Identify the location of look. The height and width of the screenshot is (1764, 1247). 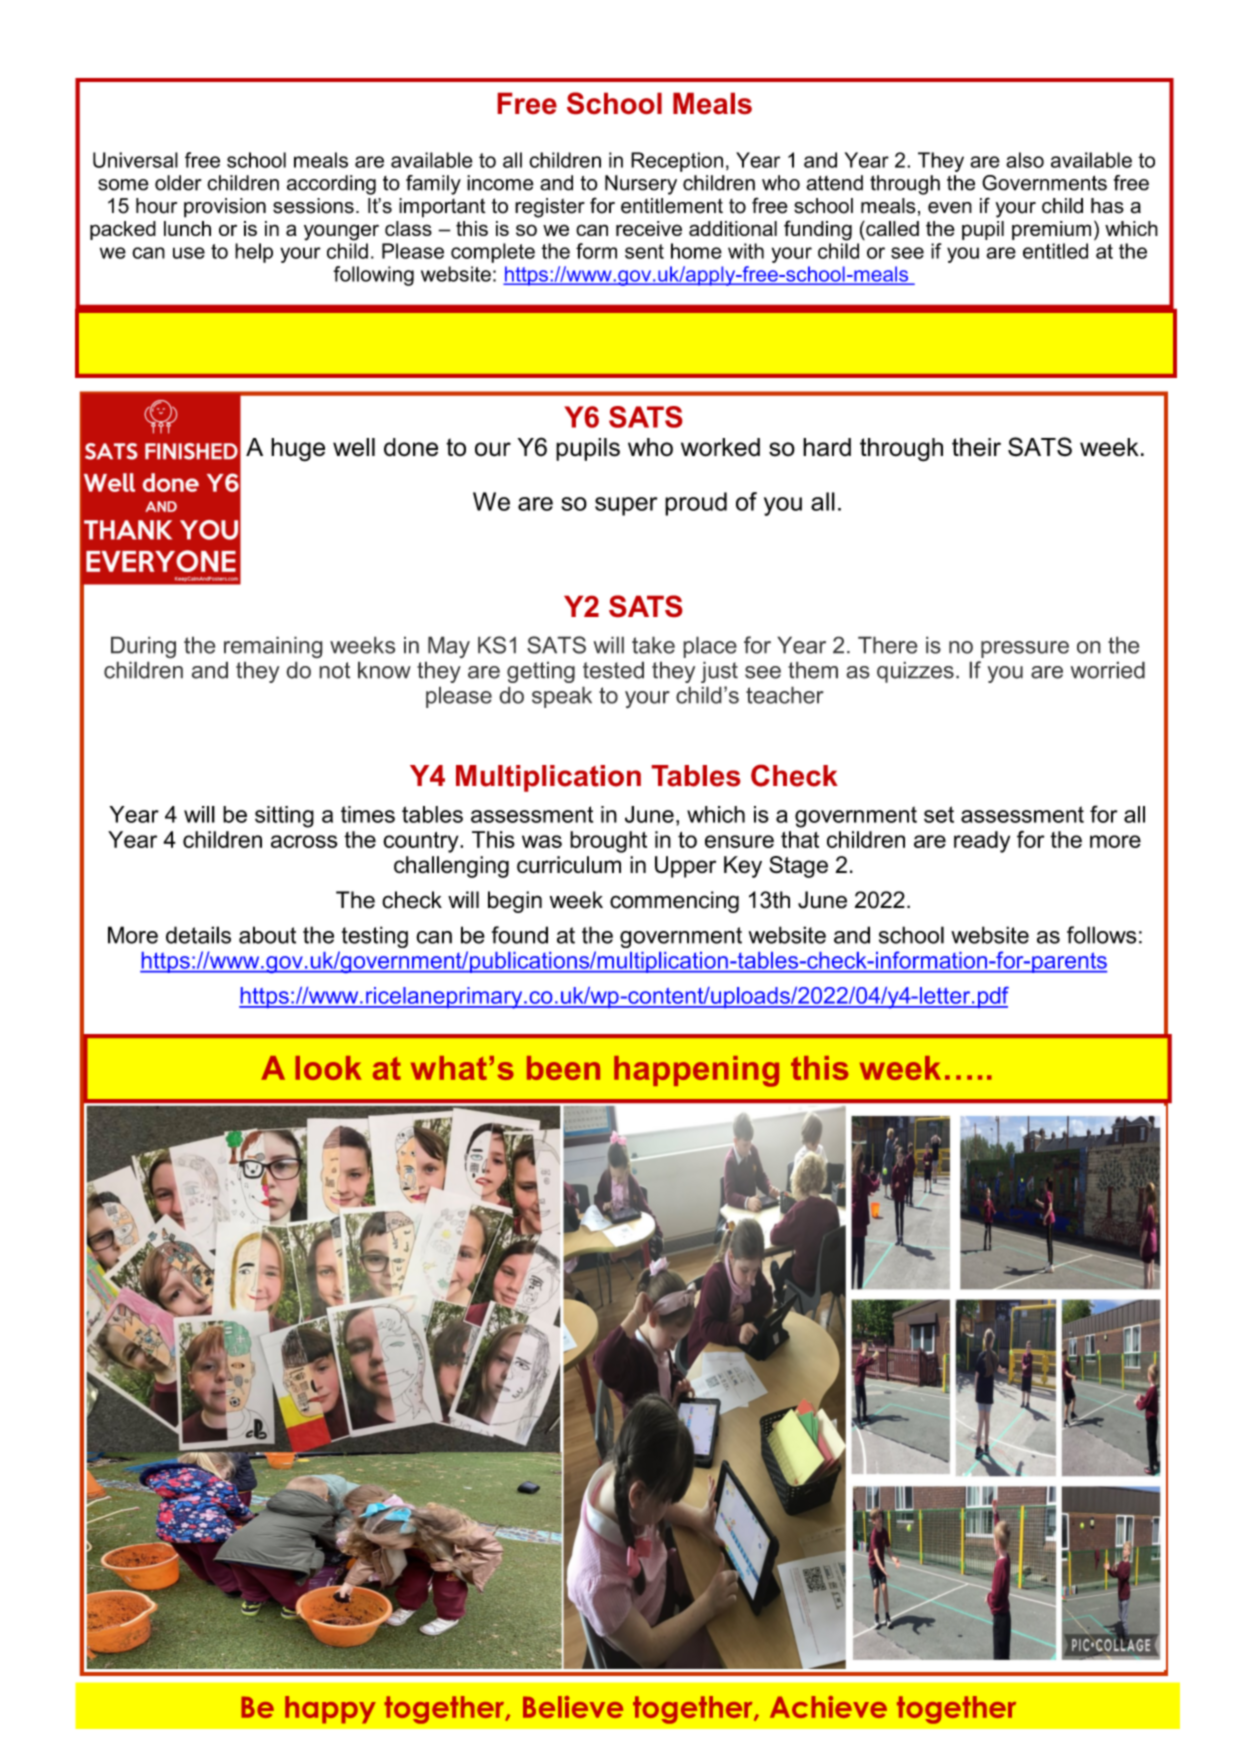
(328, 1068).
